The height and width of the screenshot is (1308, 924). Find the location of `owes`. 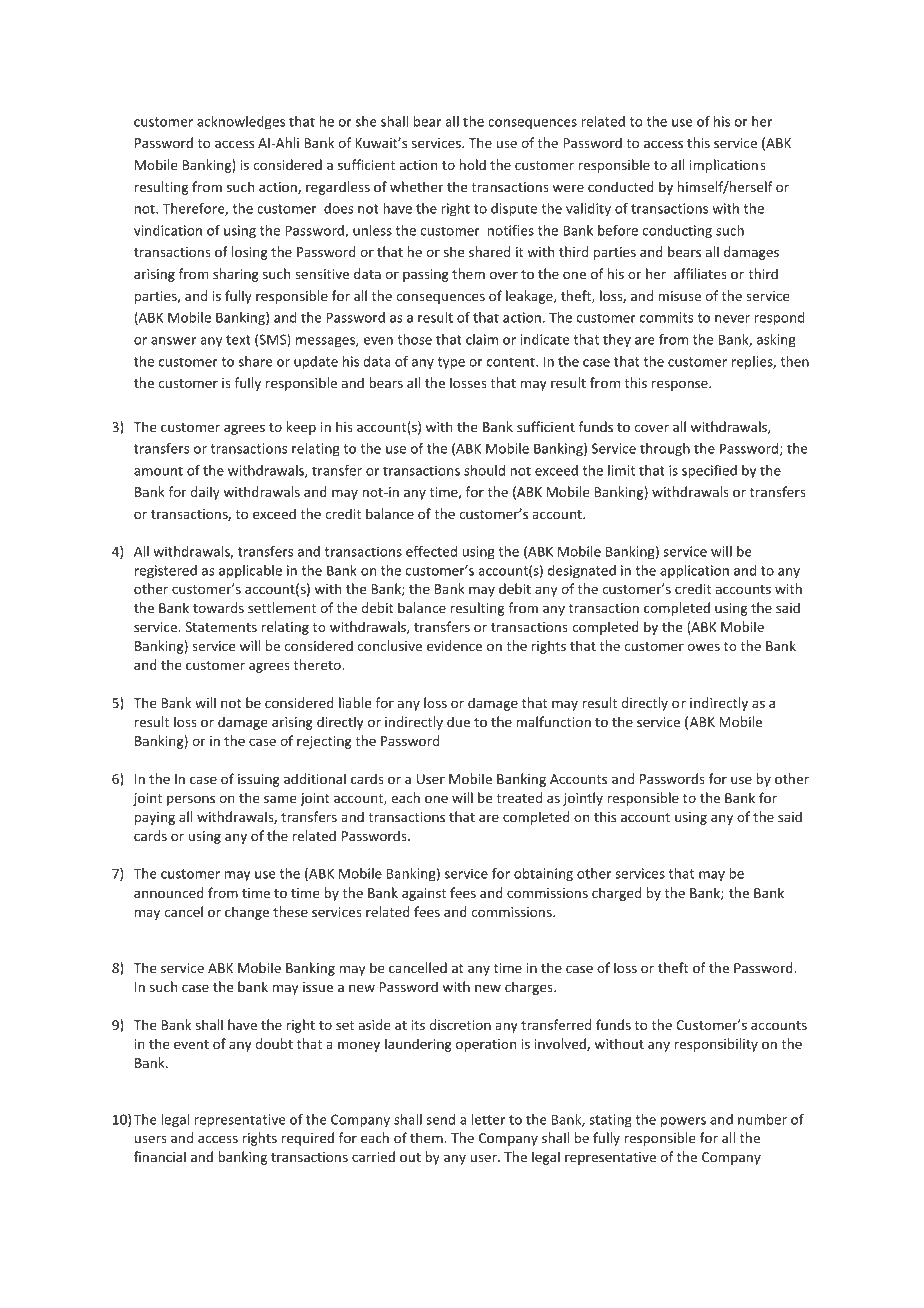

owes is located at coordinates (704, 647).
